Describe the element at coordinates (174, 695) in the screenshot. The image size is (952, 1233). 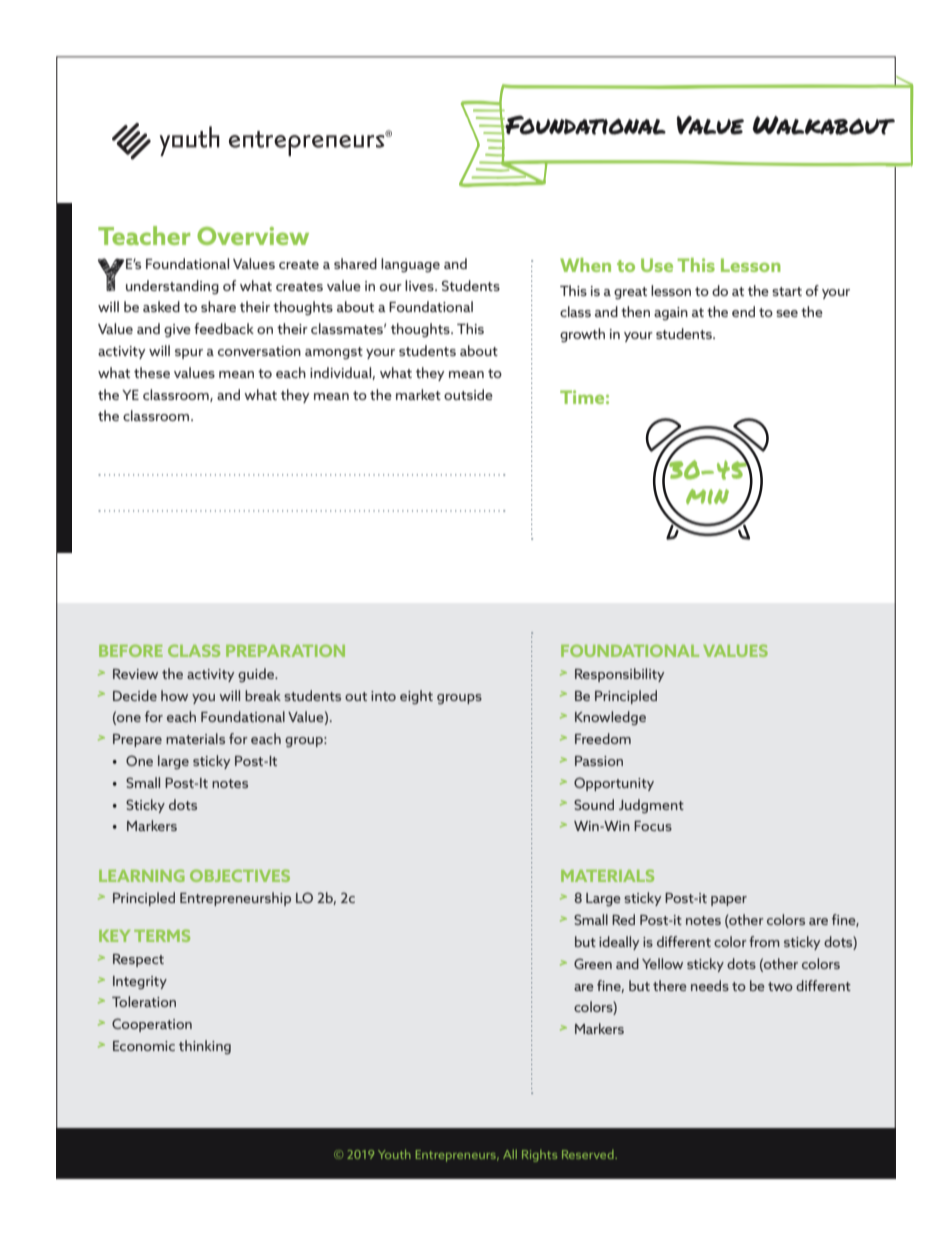
I see `how` at that location.
